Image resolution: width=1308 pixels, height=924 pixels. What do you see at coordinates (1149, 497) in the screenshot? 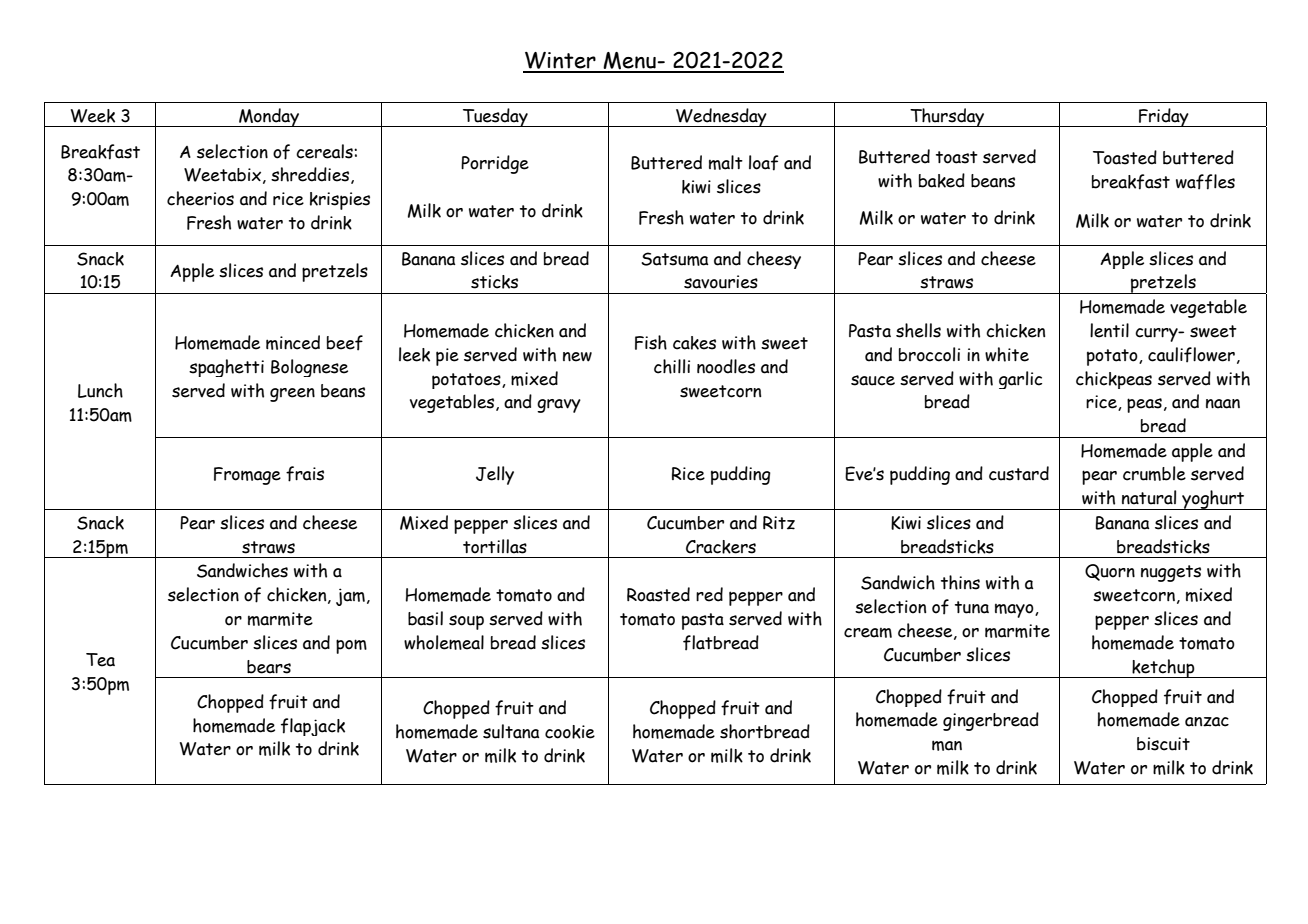
I see `natural` at bounding box center [1149, 497].
